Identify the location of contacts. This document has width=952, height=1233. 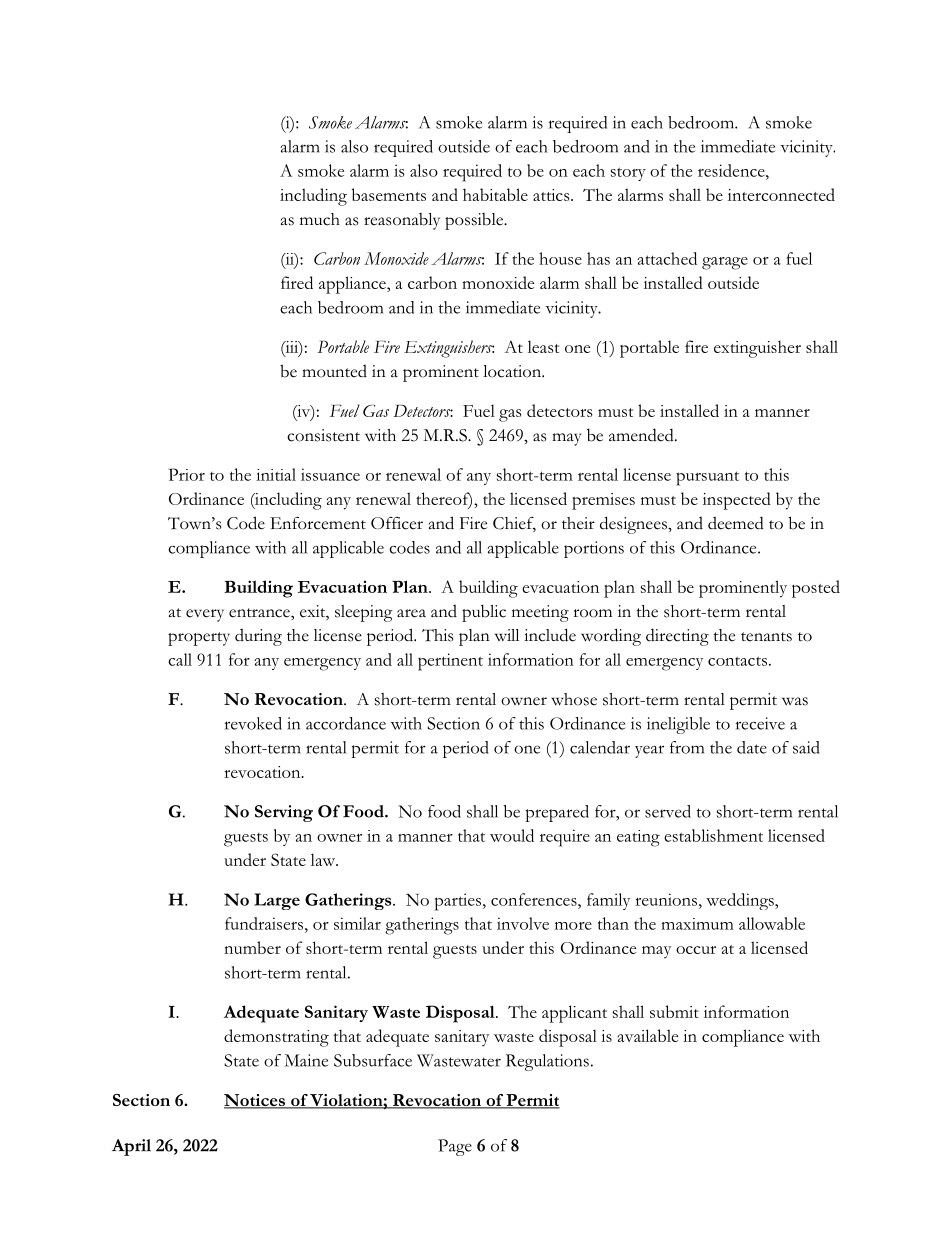
(737, 661).
